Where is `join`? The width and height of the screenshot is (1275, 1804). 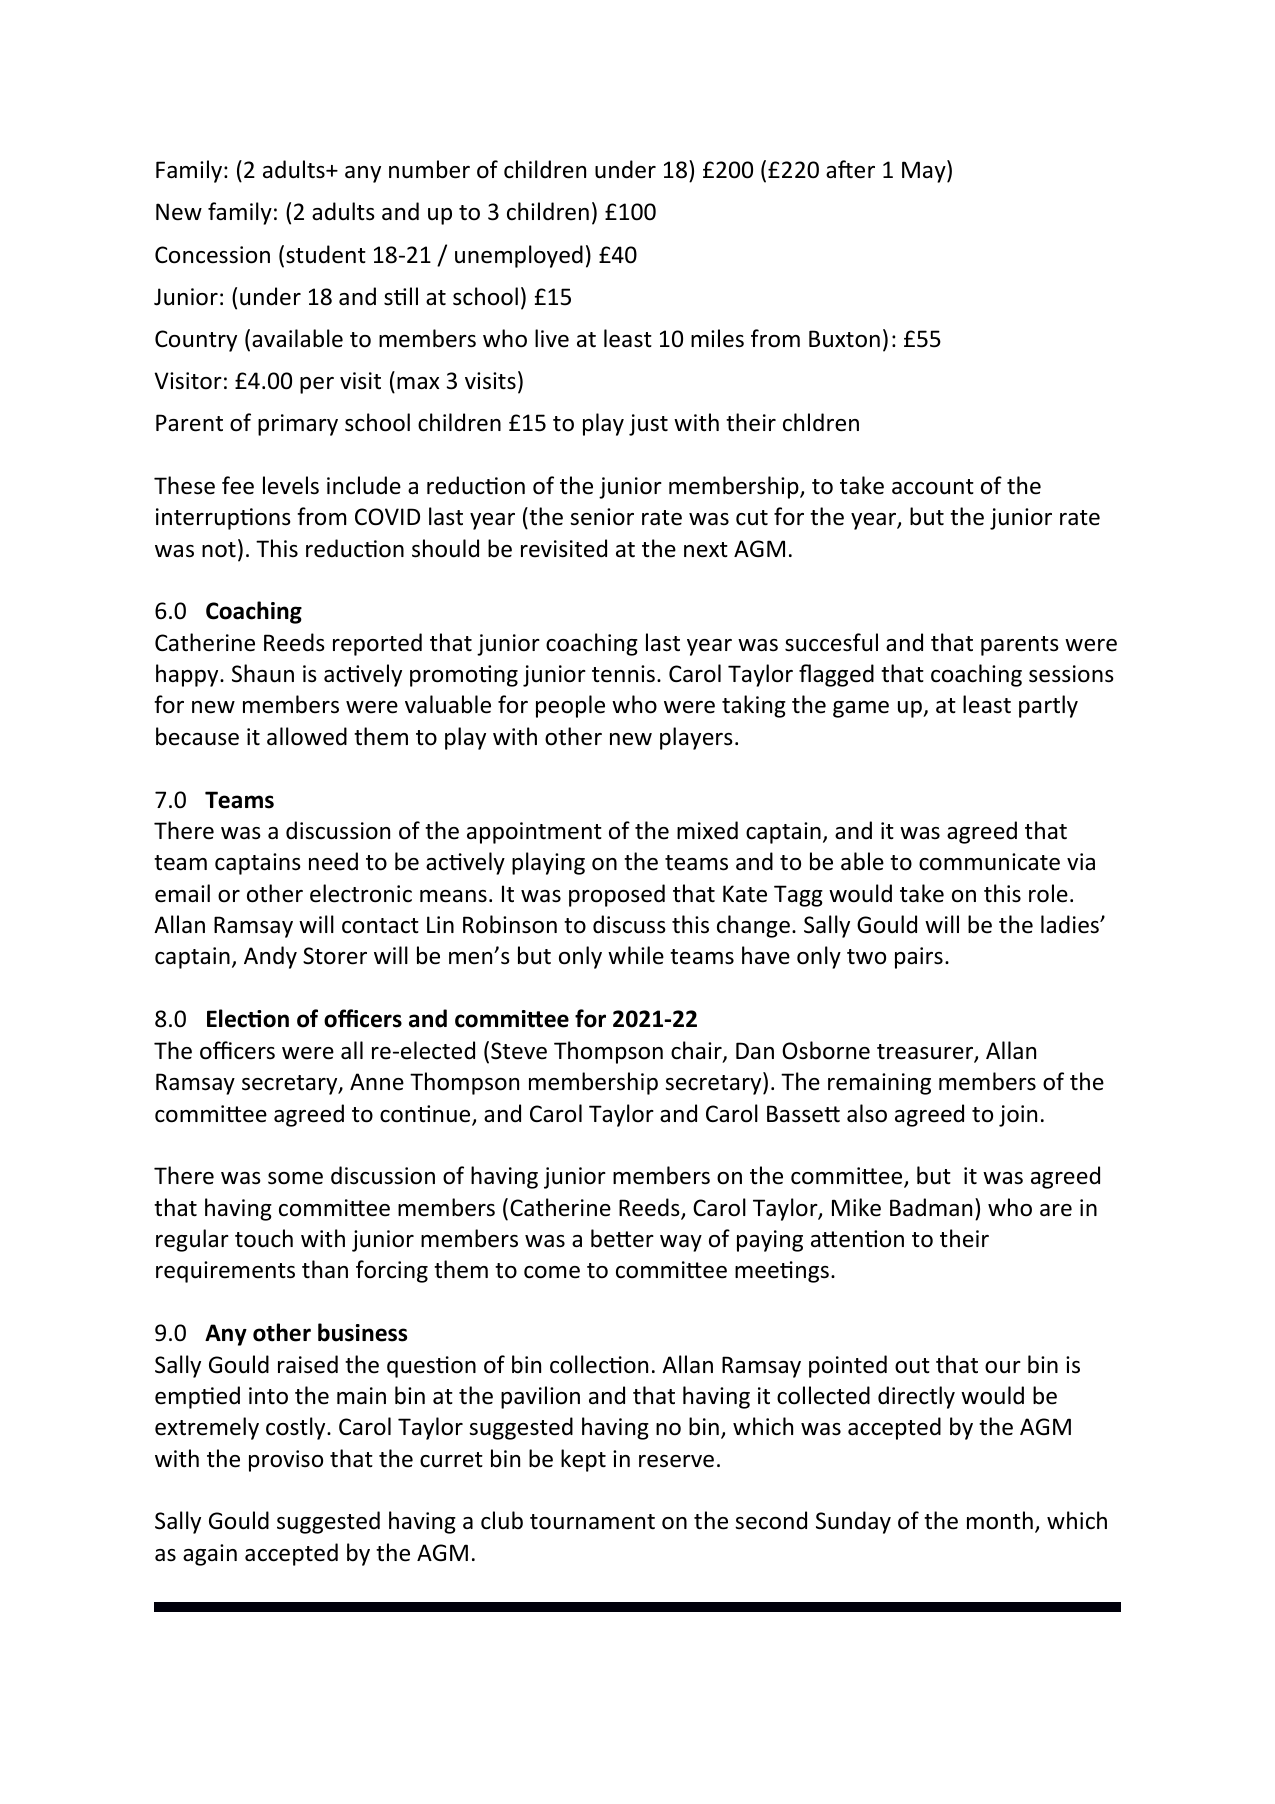 join is located at coordinates (1018, 1116).
